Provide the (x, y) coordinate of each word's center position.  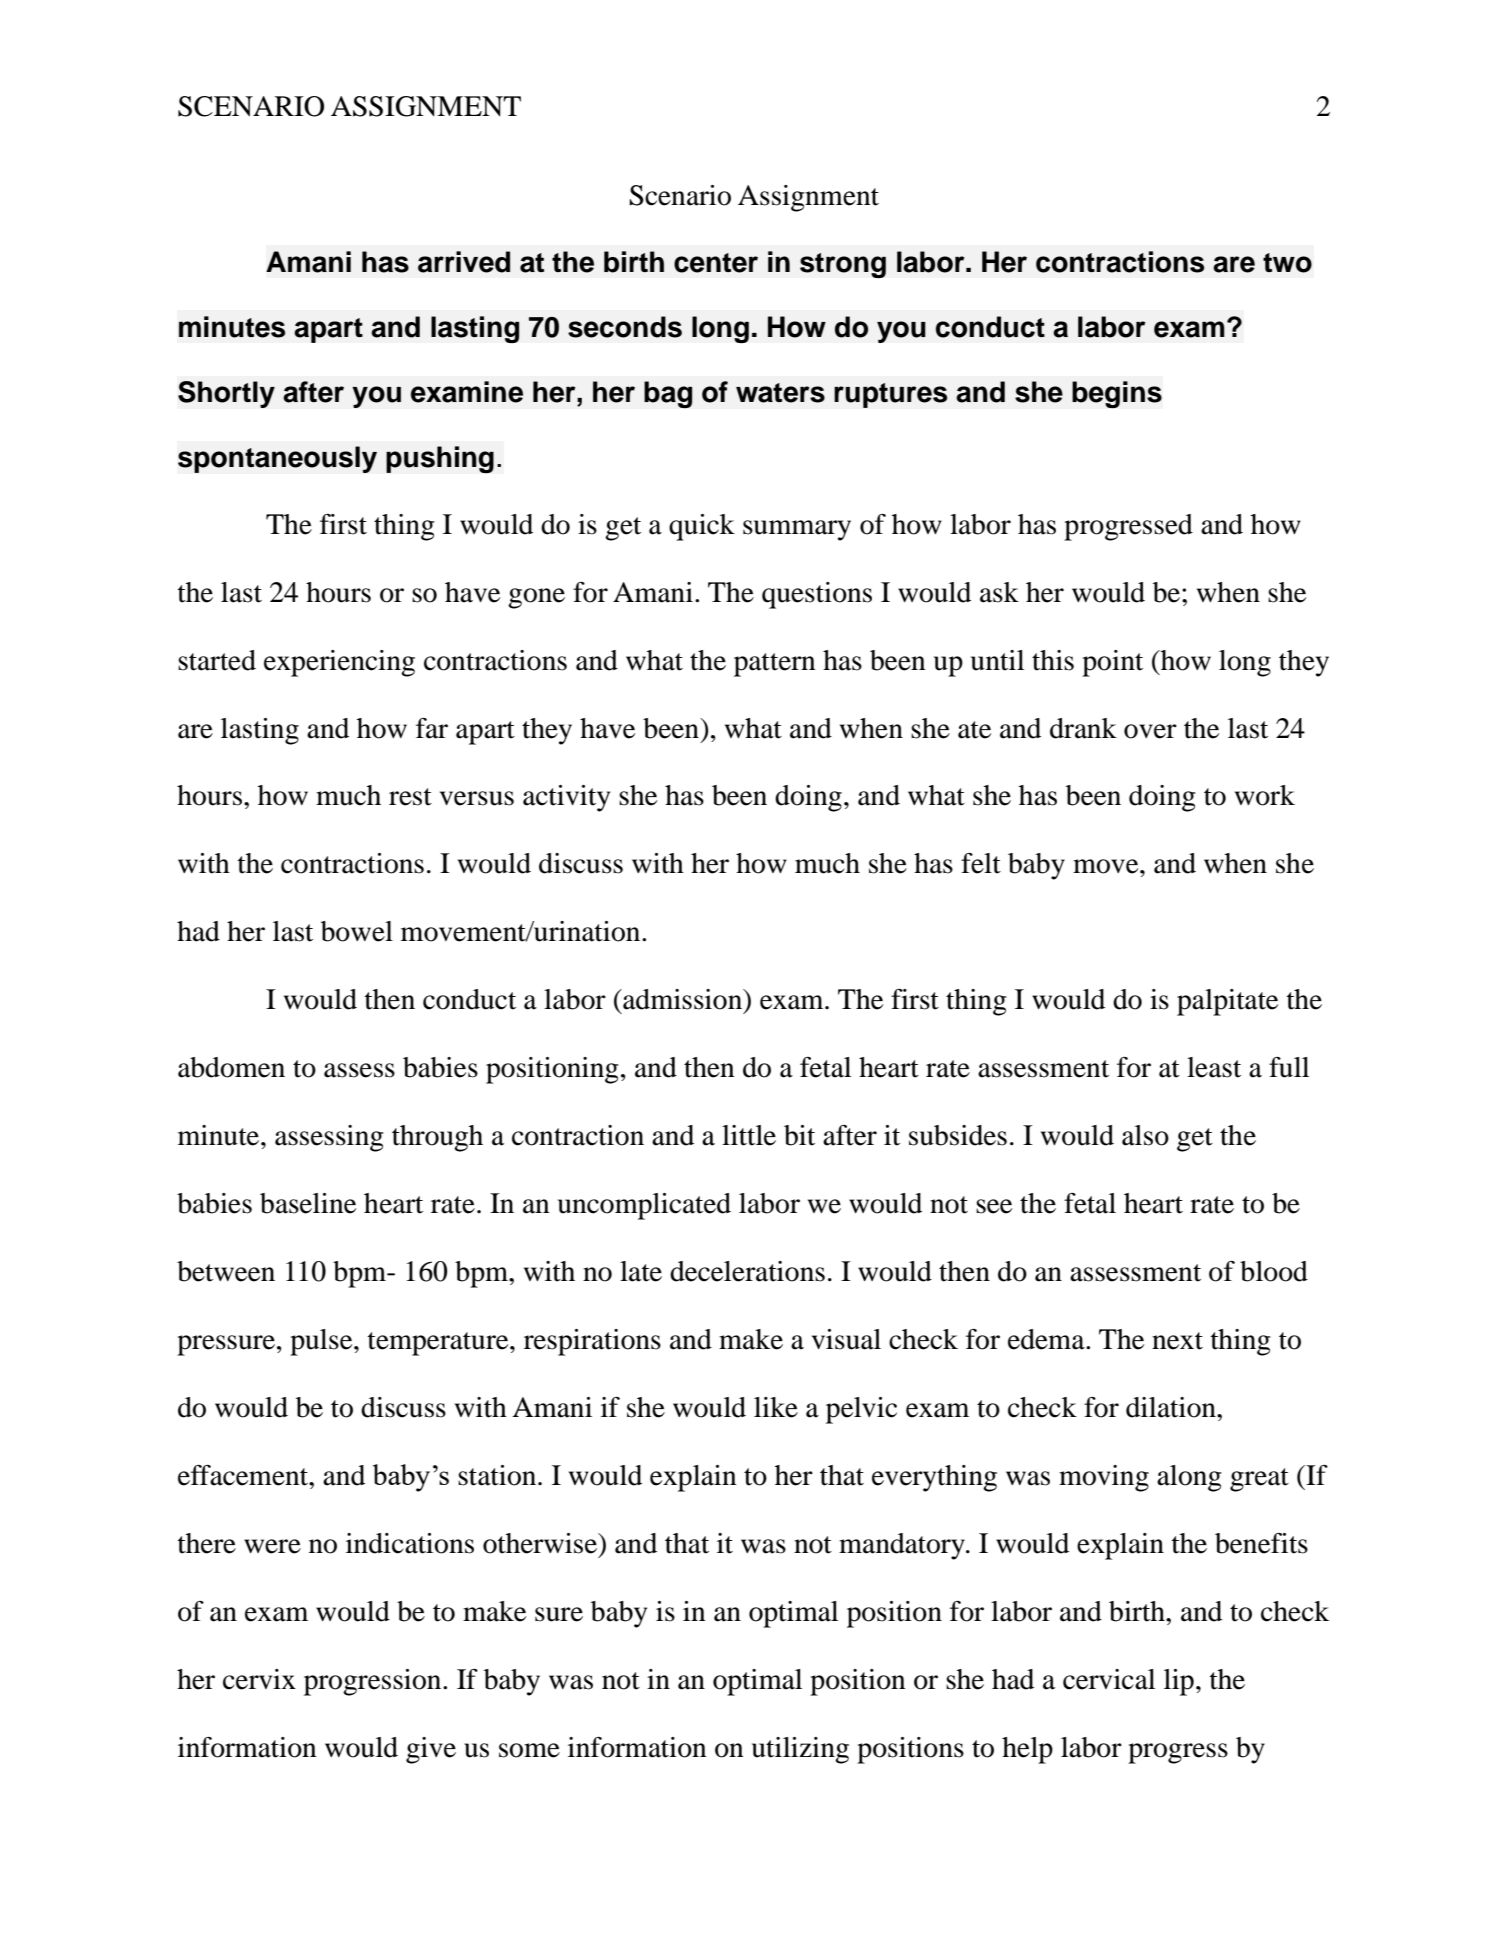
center (716, 263)
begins (1117, 395)
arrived (464, 262)
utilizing (800, 1750)
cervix (259, 1679)
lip (1179, 1682)
